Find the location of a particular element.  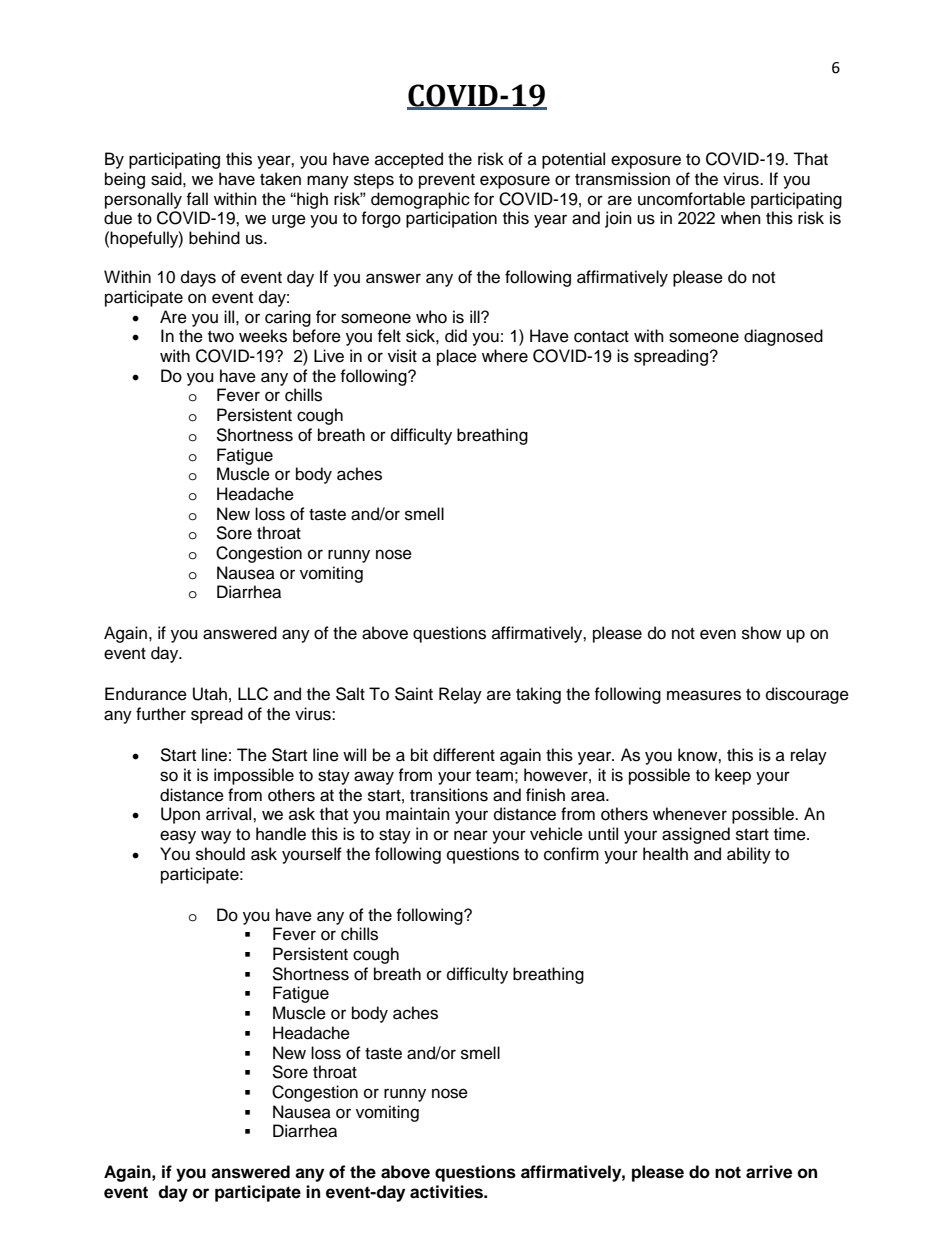

fall is located at coordinates (197, 199).
